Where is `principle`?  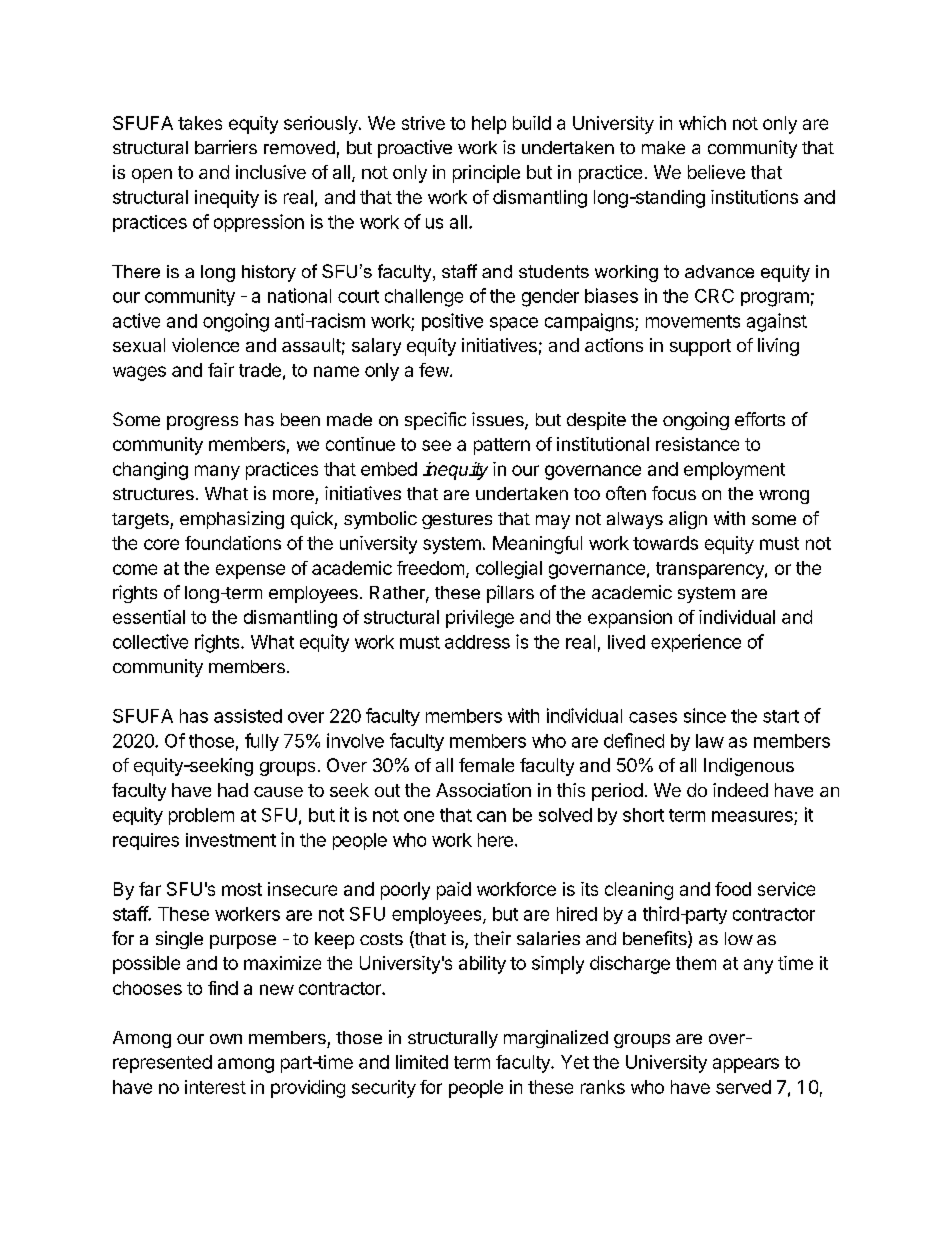 principle is located at coordinates (486, 174).
